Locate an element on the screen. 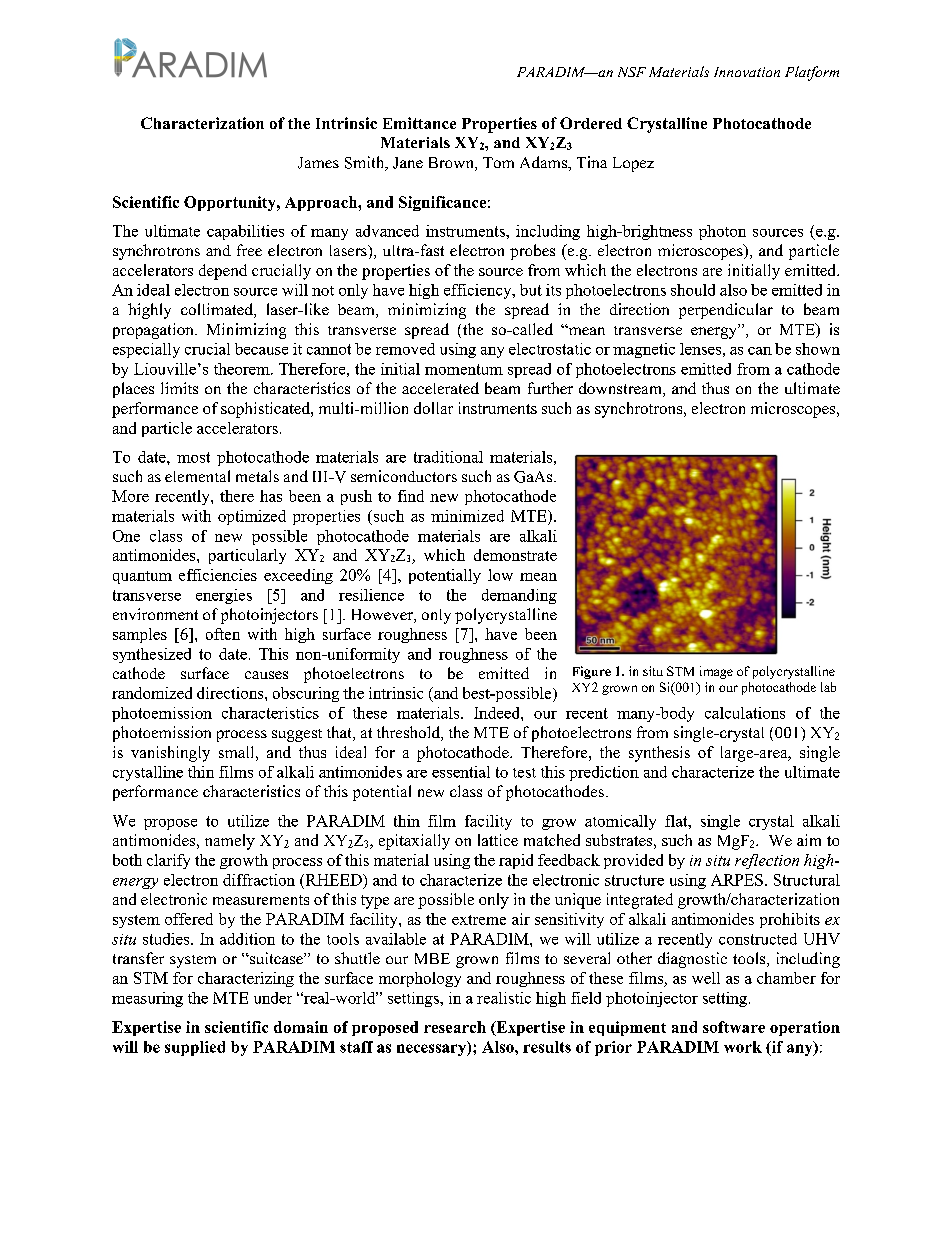 This screenshot has height=1233, width=952. image is located at coordinates (716, 672).
